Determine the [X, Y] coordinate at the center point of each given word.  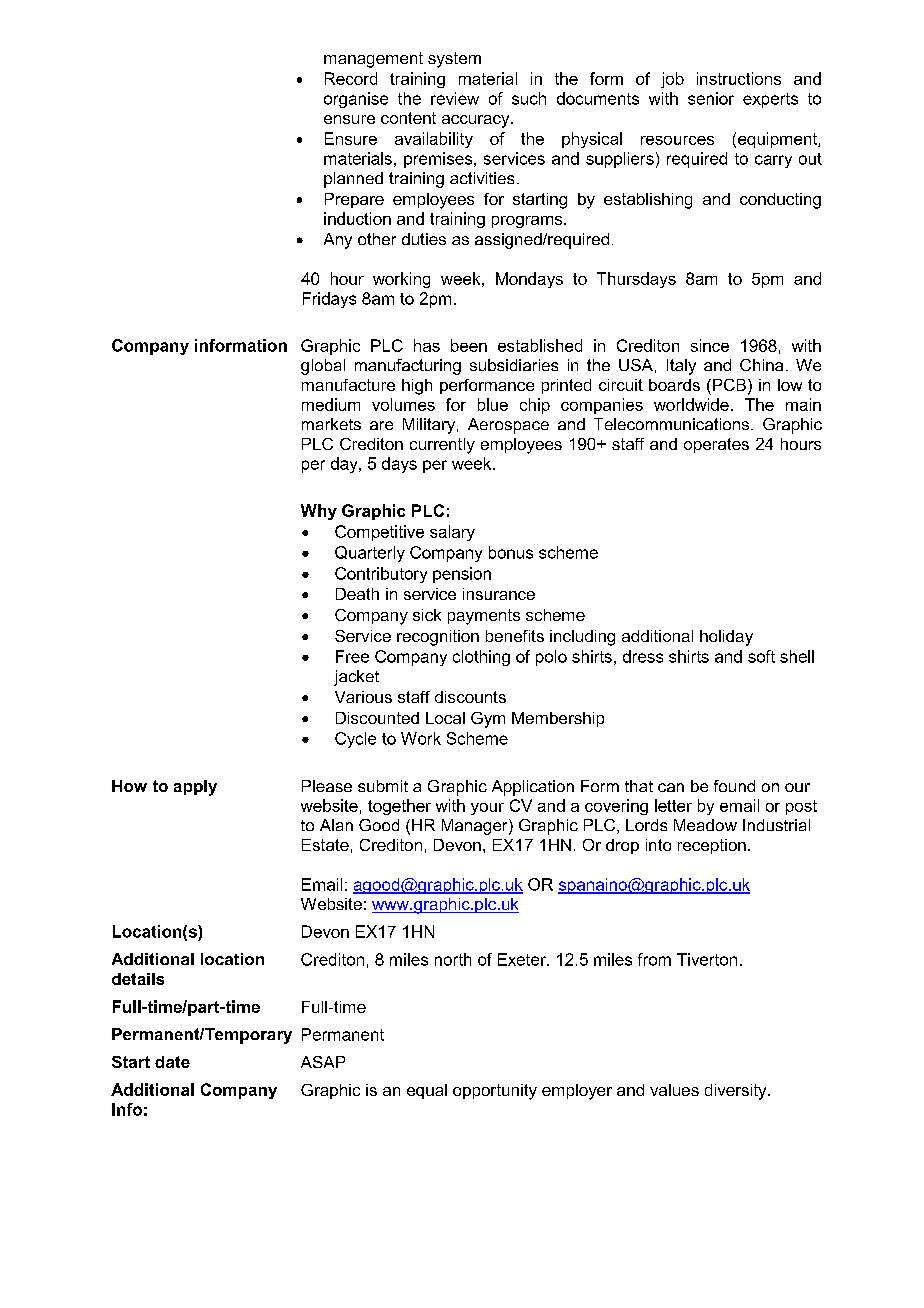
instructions [739, 78]
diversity [737, 1092]
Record [351, 78]
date [172, 1062]
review [455, 98]
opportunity [495, 1092]
